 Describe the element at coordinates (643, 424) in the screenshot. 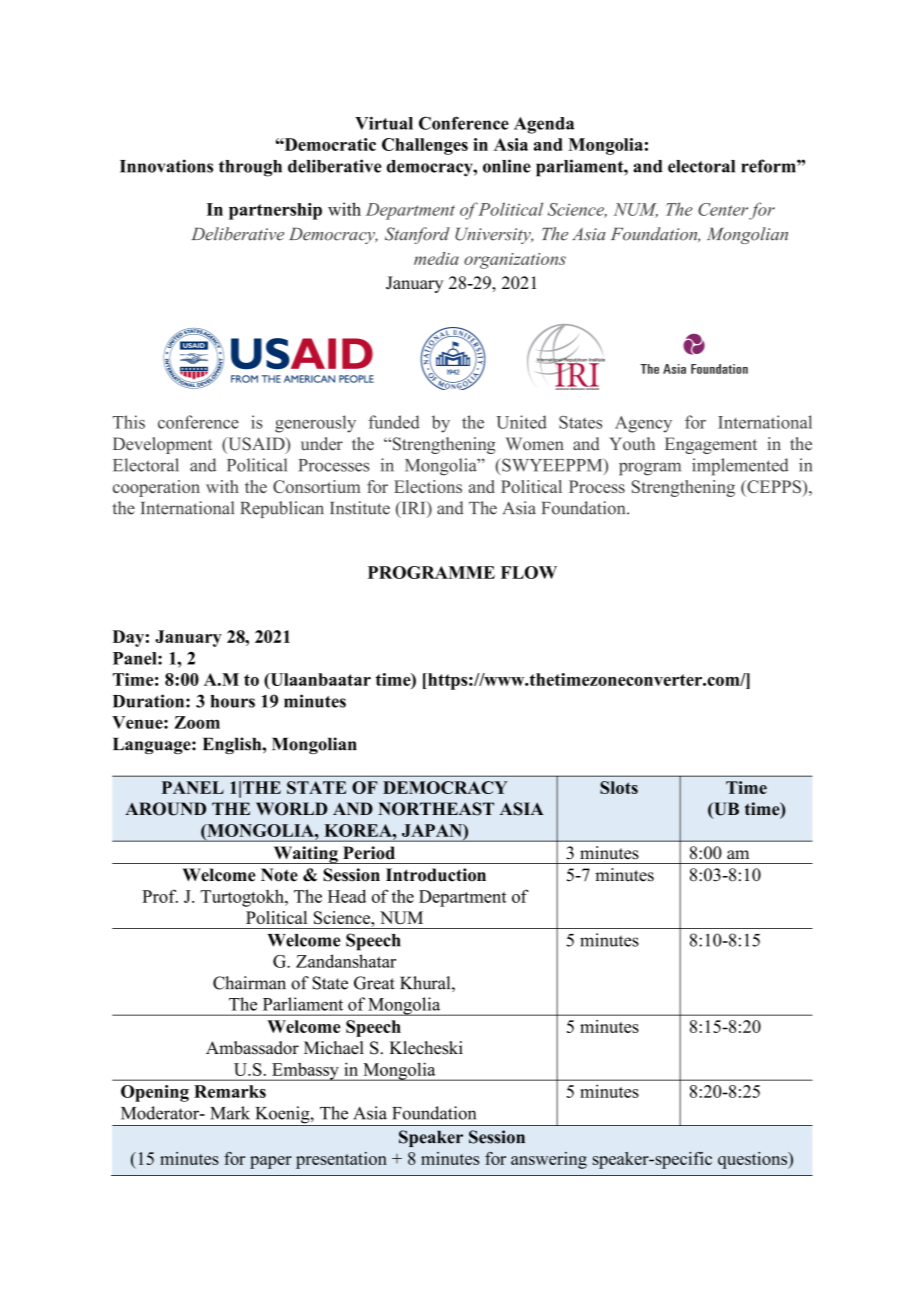

I see `Agency` at that location.
